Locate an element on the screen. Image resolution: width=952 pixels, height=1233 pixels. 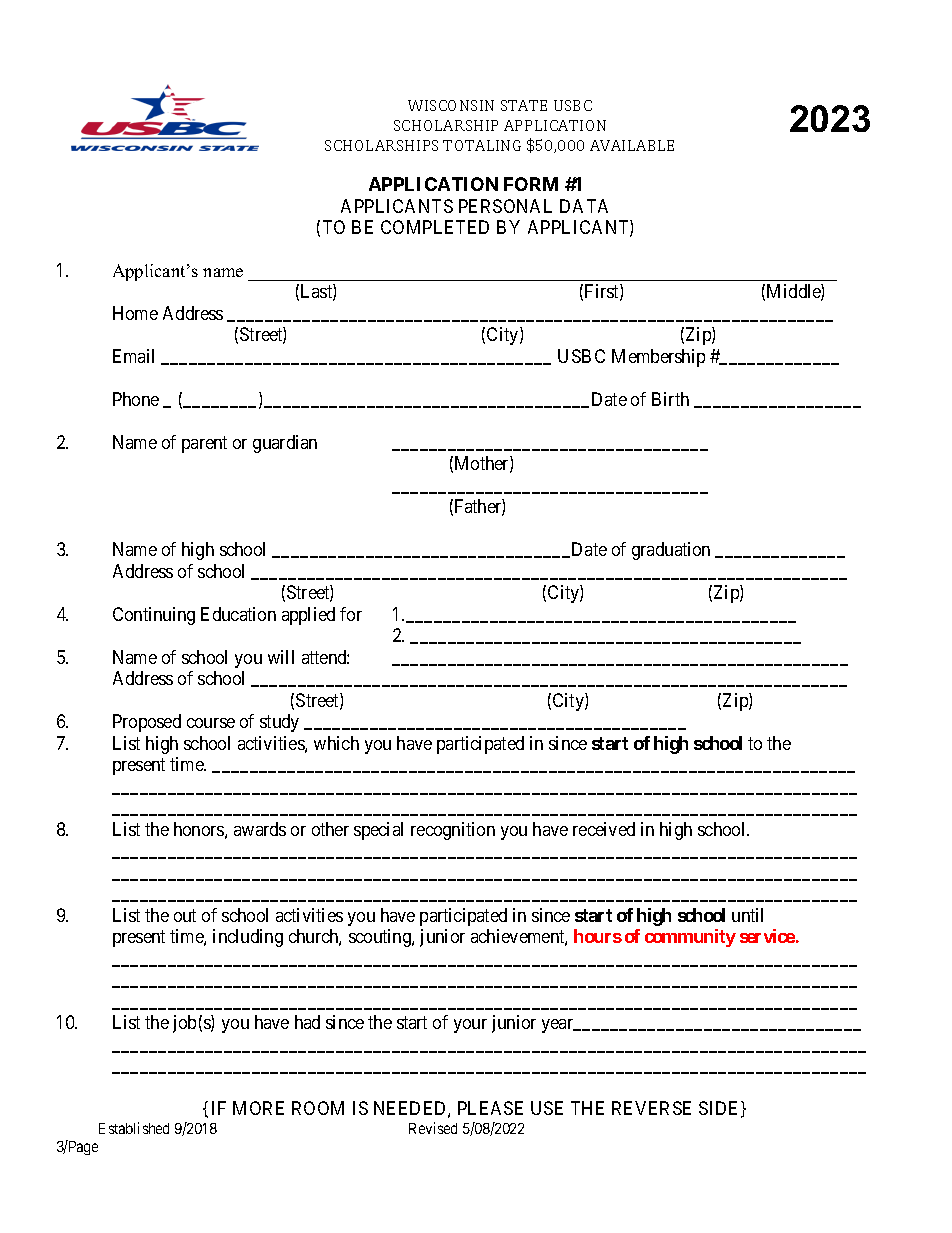
parent is located at coordinates (204, 444).
